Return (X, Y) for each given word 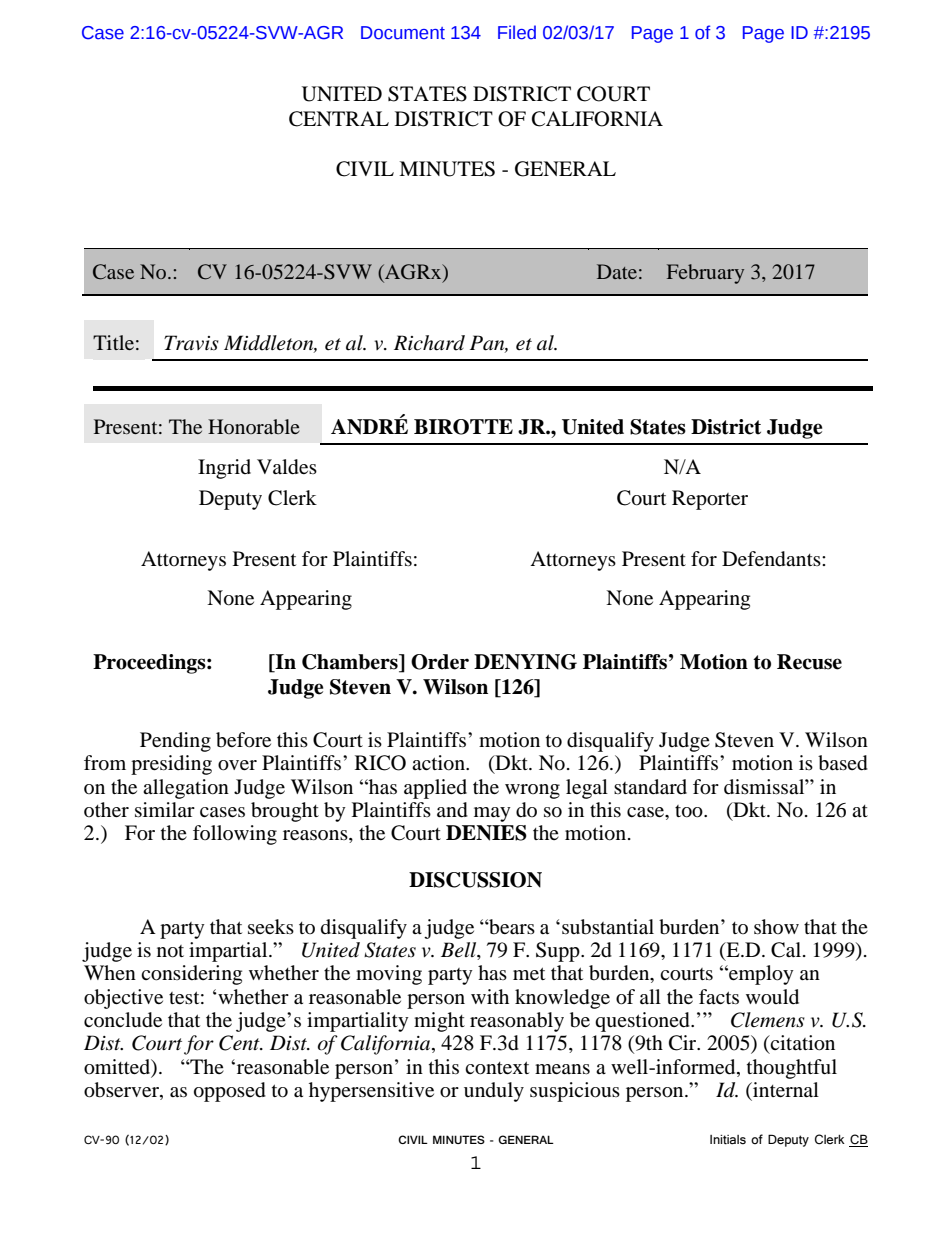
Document (403, 33)
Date (617, 271)
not (170, 951)
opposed (230, 1092)
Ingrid (224, 469)
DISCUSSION (475, 880)
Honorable (254, 426)
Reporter (710, 500)
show (776, 926)
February (705, 274)
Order (440, 662)
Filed (517, 32)
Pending (175, 742)
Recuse (809, 662)
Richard (429, 343)
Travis (191, 343)
